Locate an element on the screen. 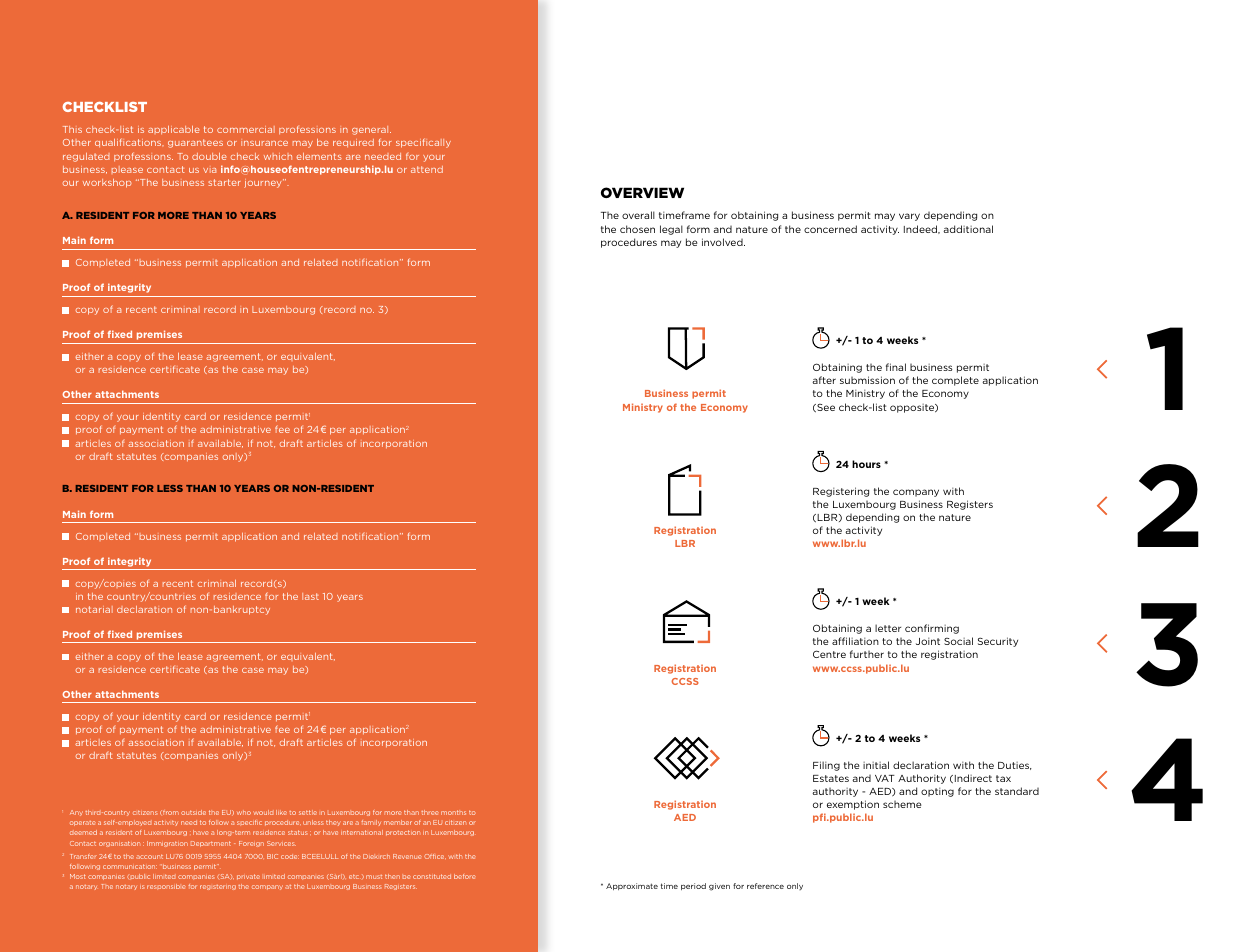 The height and width of the screenshot is (952, 1242). additional is located at coordinates (968, 229).
